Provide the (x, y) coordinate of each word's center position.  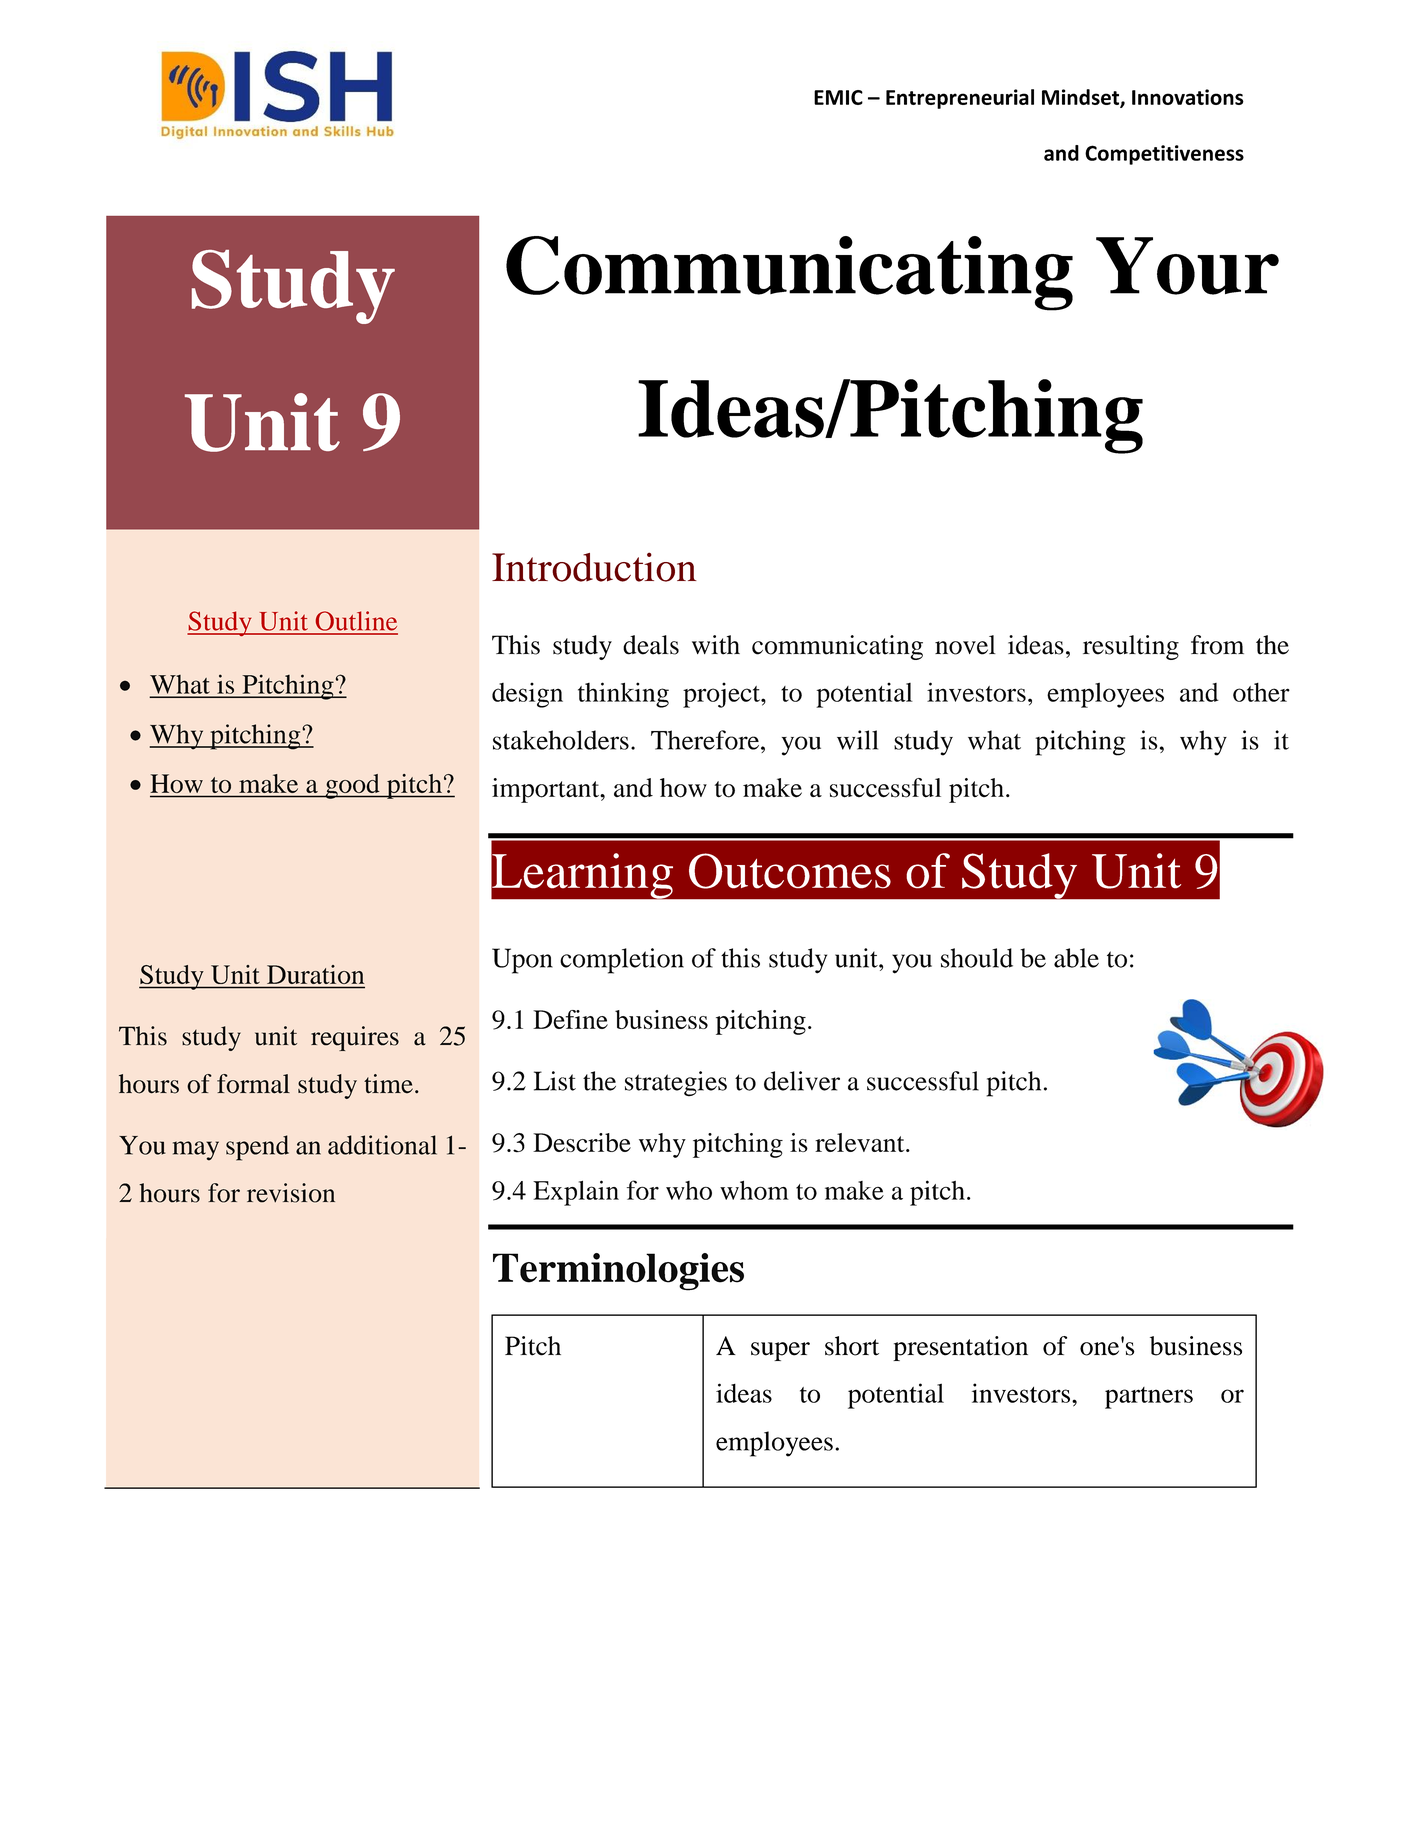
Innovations (1188, 97)
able (1076, 958)
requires (355, 1038)
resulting (1131, 647)
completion (622, 961)
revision (291, 1193)
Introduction (594, 567)
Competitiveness (1164, 155)
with (716, 645)
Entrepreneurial (960, 99)
